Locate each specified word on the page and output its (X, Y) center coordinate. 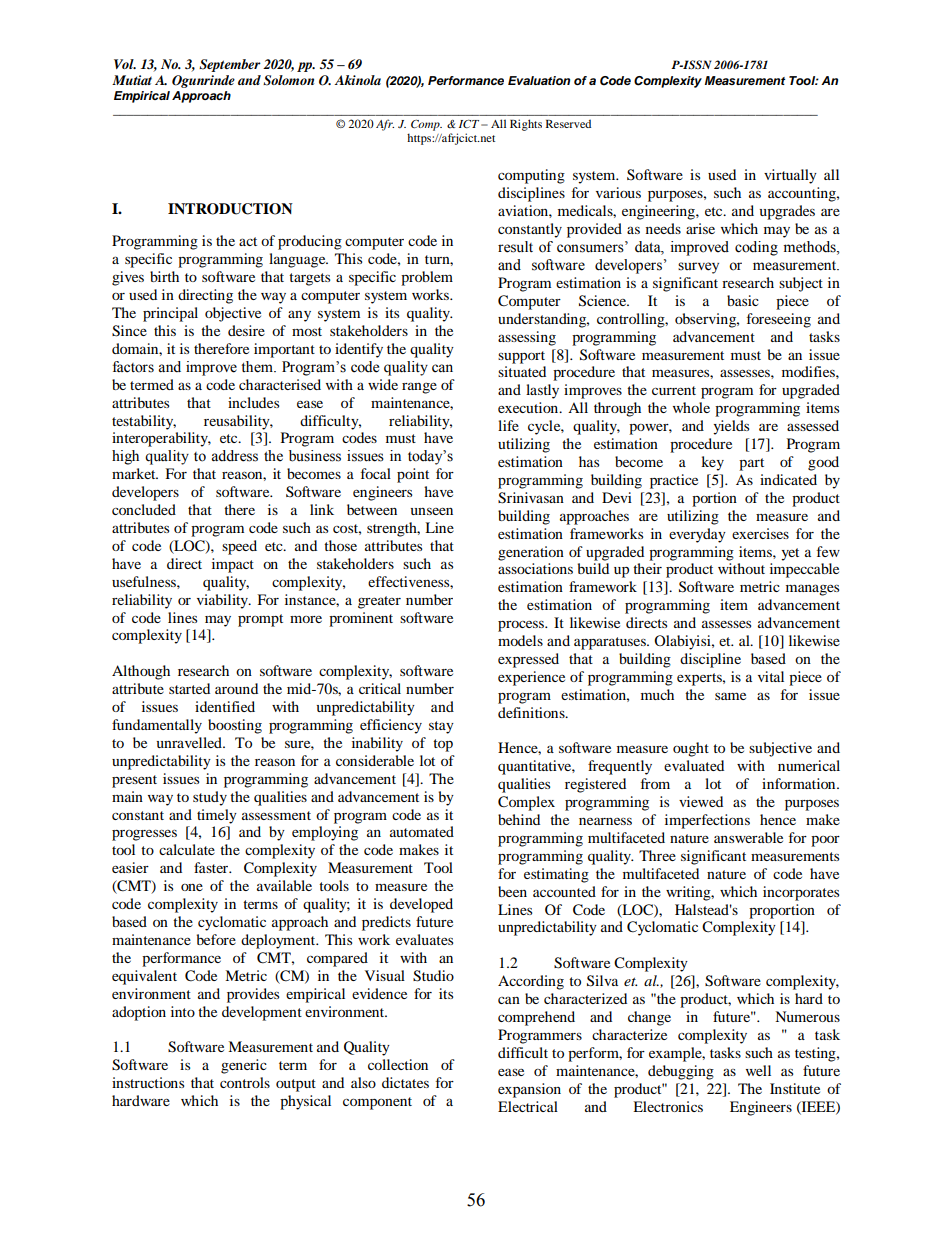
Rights (526, 125)
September (230, 65)
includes (253, 402)
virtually (790, 176)
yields (731, 427)
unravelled (190, 742)
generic (244, 1066)
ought (691, 749)
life (508, 425)
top (443, 745)
